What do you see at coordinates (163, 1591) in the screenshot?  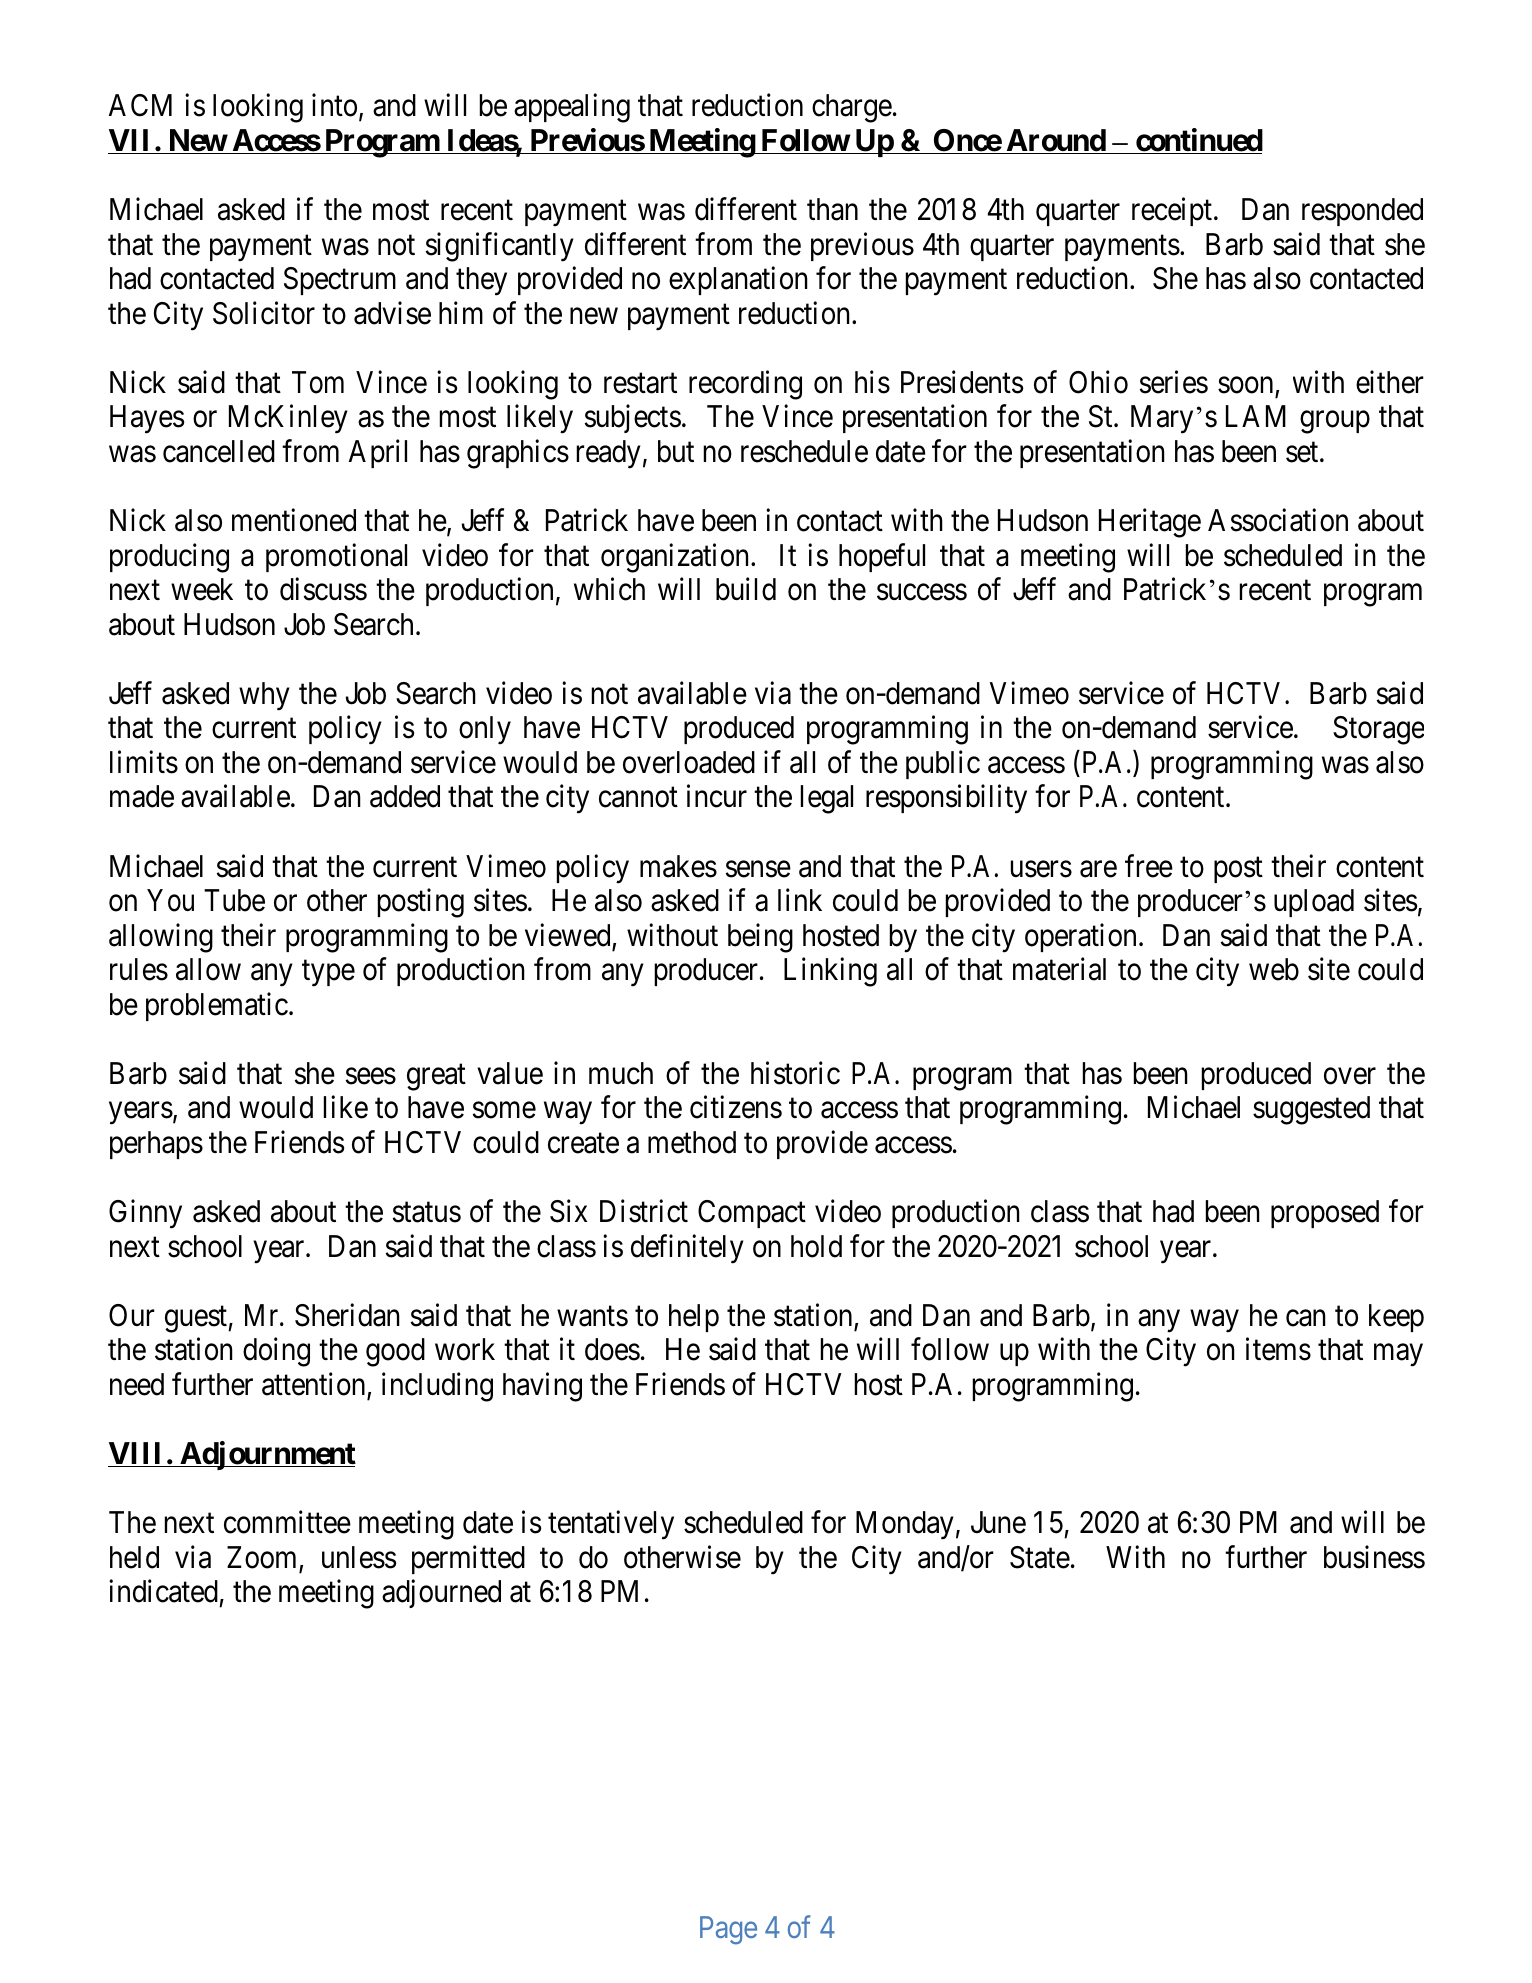 I see `indicated` at bounding box center [163, 1591].
